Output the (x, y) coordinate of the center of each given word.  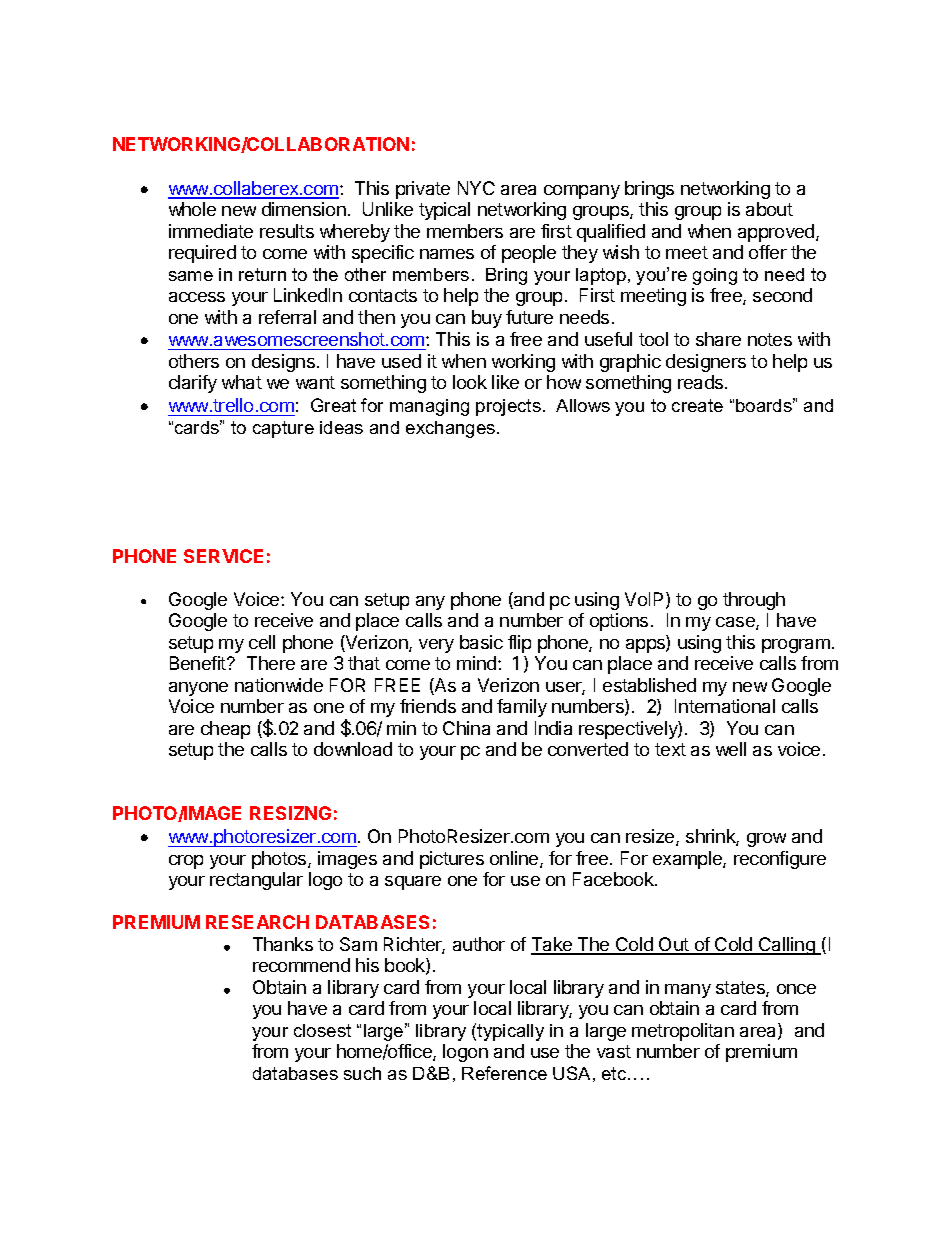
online (515, 859)
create (697, 405)
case (736, 623)
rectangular (256, 881)
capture (283, 429)
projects (508, 407)
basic (481, 642)
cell (262, 642)
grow (766, 840)
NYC (476, 188)
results (287, 231)
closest (322, 1030)
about (769, 209)
